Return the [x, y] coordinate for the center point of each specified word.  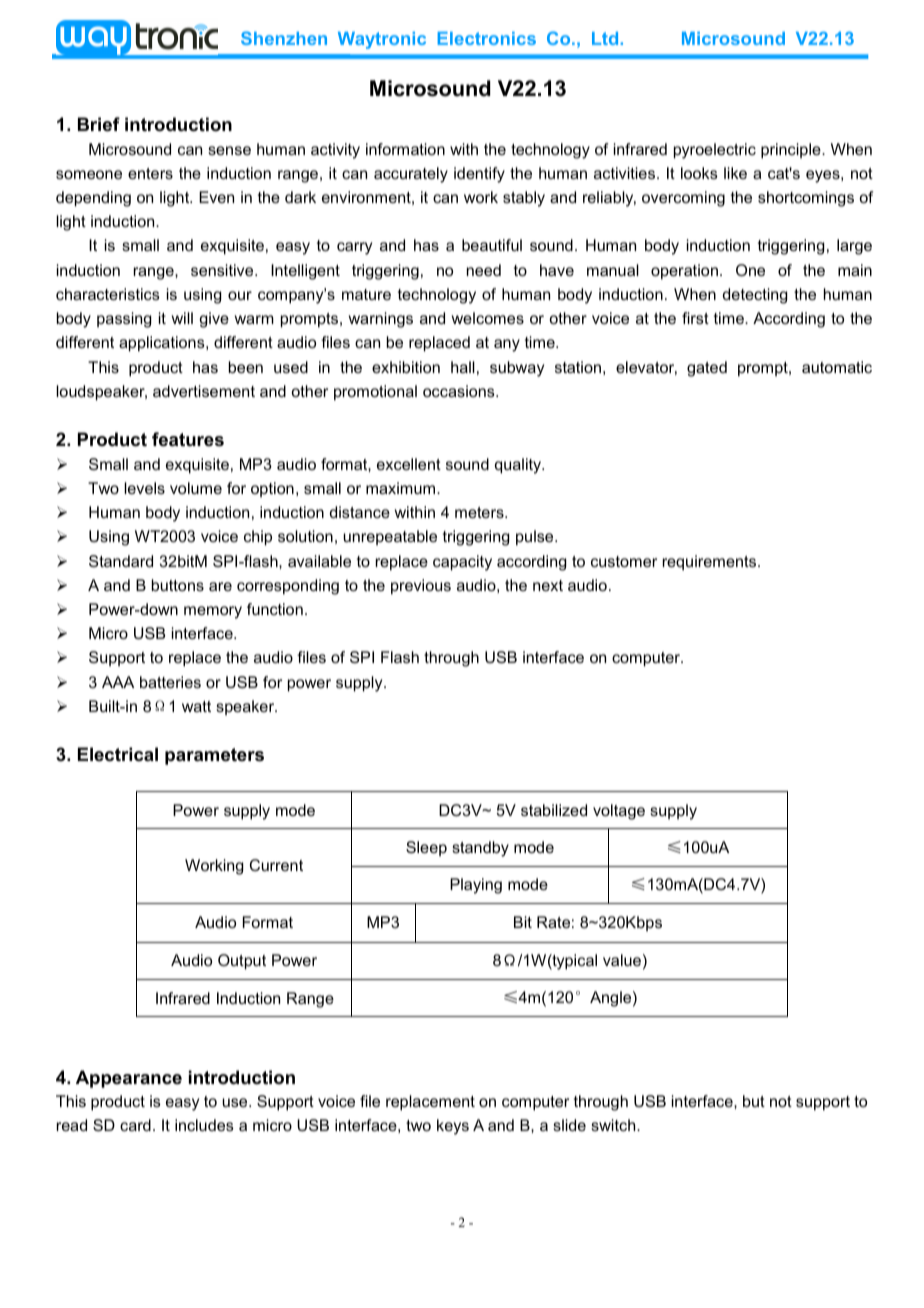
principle [792, 151]
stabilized [554, 810]
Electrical [118, 754]
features [188, 439]
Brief [99, 124]
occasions [460, 391]
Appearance [129, 1079]
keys [453, 1127]
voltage [619, 812]
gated [707, 369]
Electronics [487, 38]
